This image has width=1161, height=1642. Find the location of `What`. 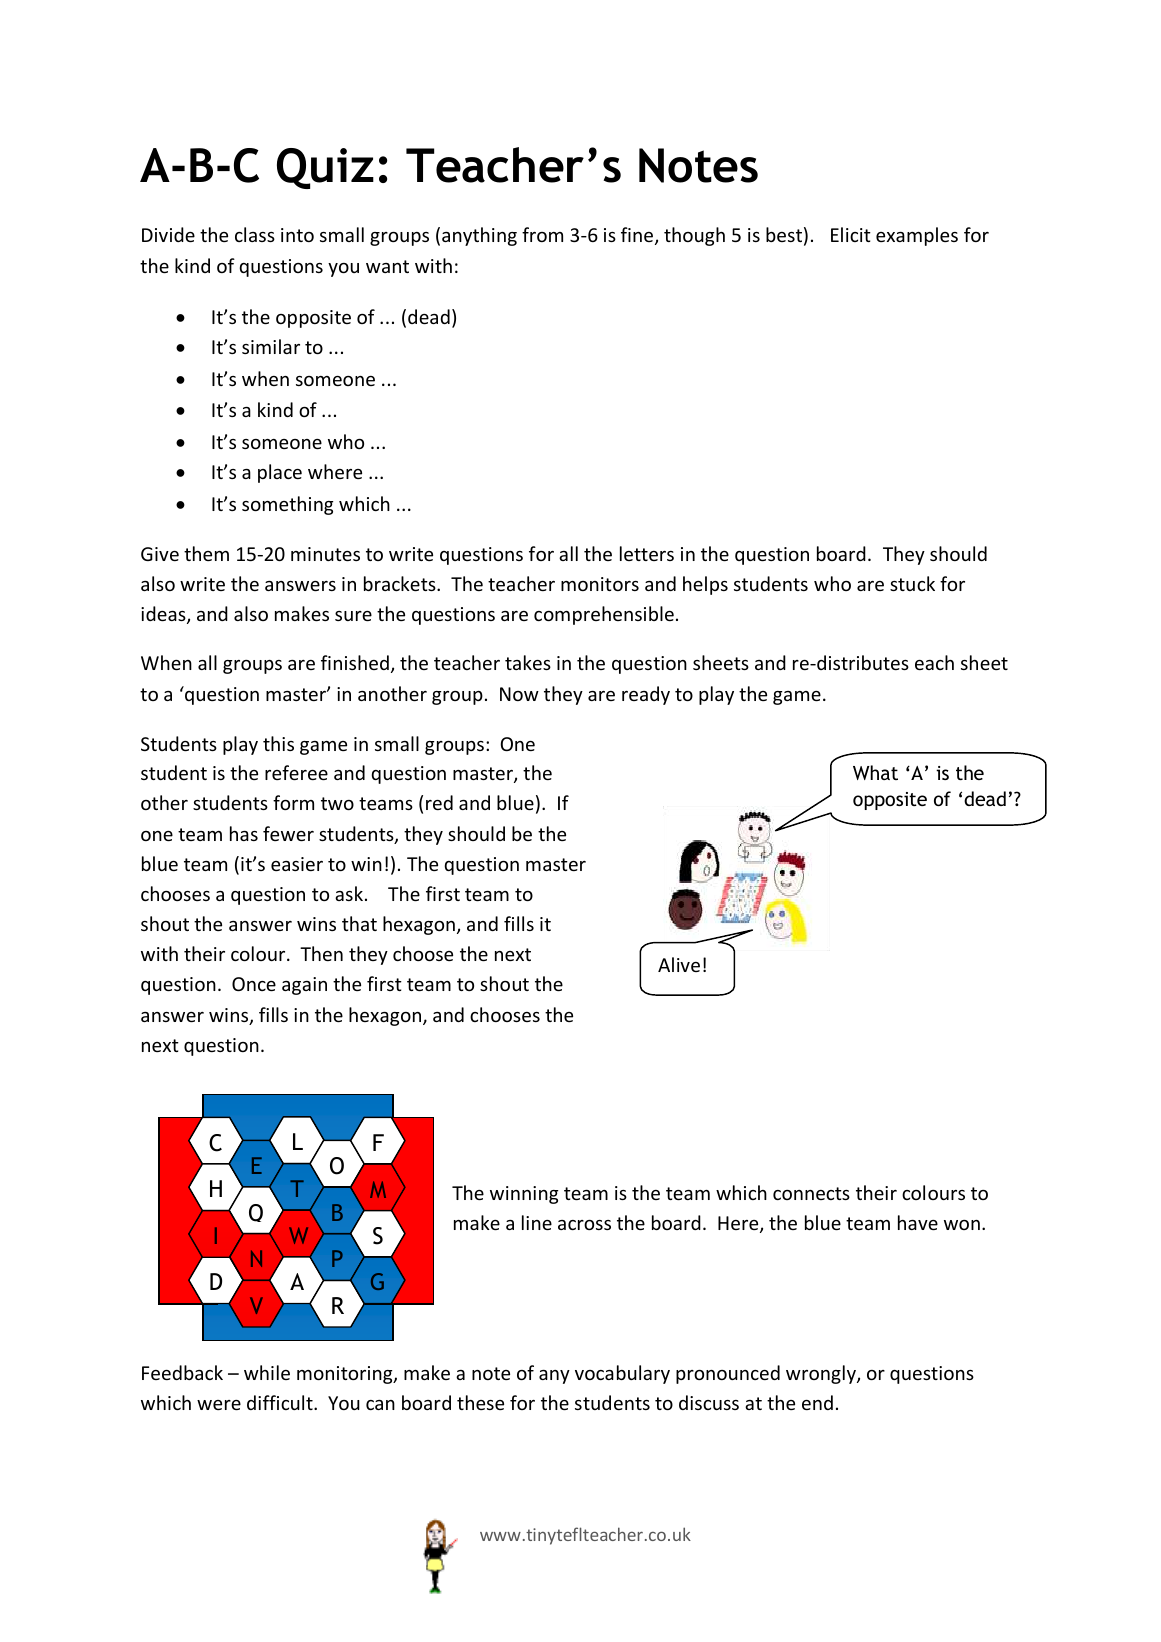

What is located at coordinates (875, 772).
